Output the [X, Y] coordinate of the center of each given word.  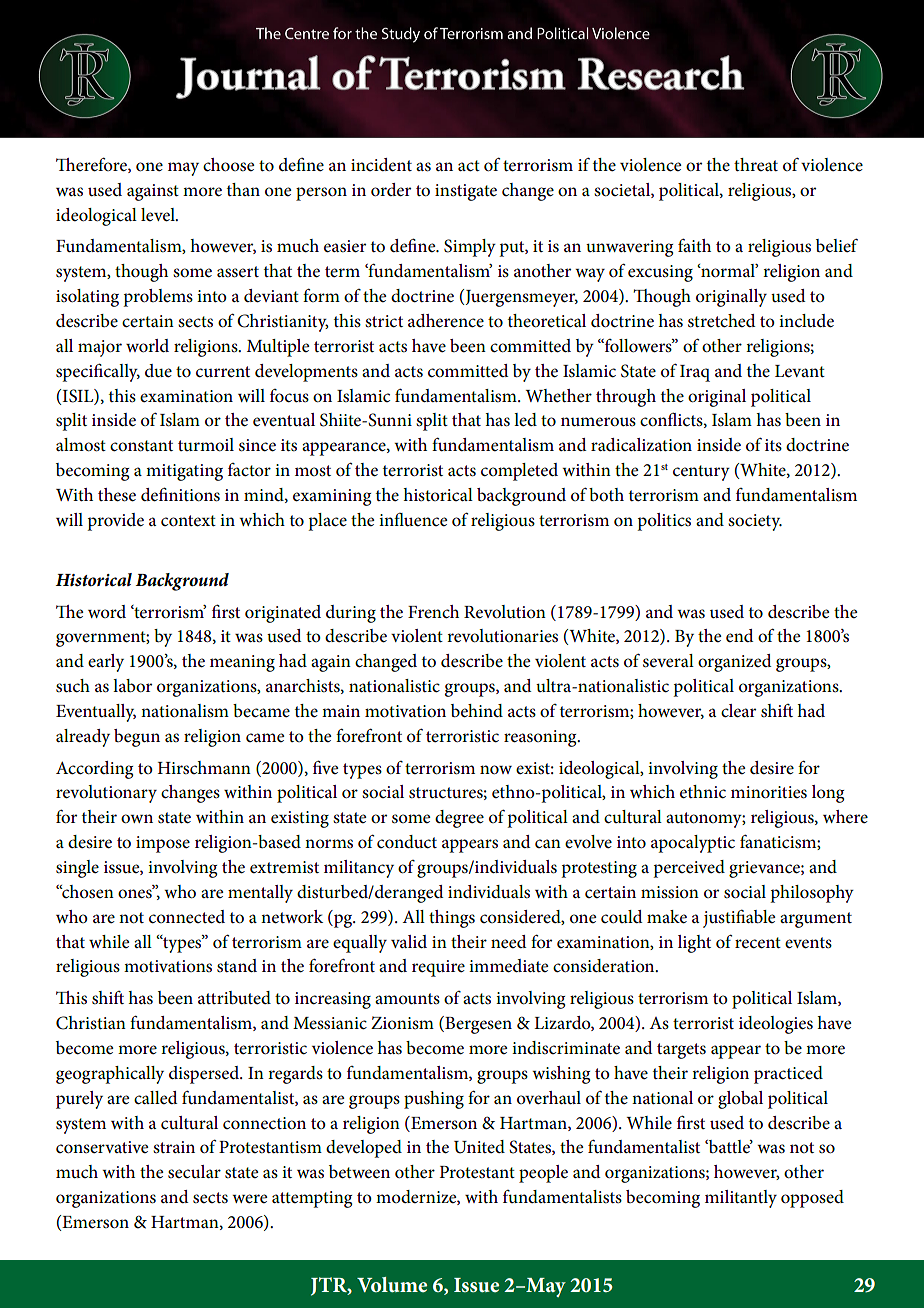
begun [137, 738]
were [249, 1199]
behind [477, 711]
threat [756, 164]
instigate [466, 192]
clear [738, 711]
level [159, 215]
